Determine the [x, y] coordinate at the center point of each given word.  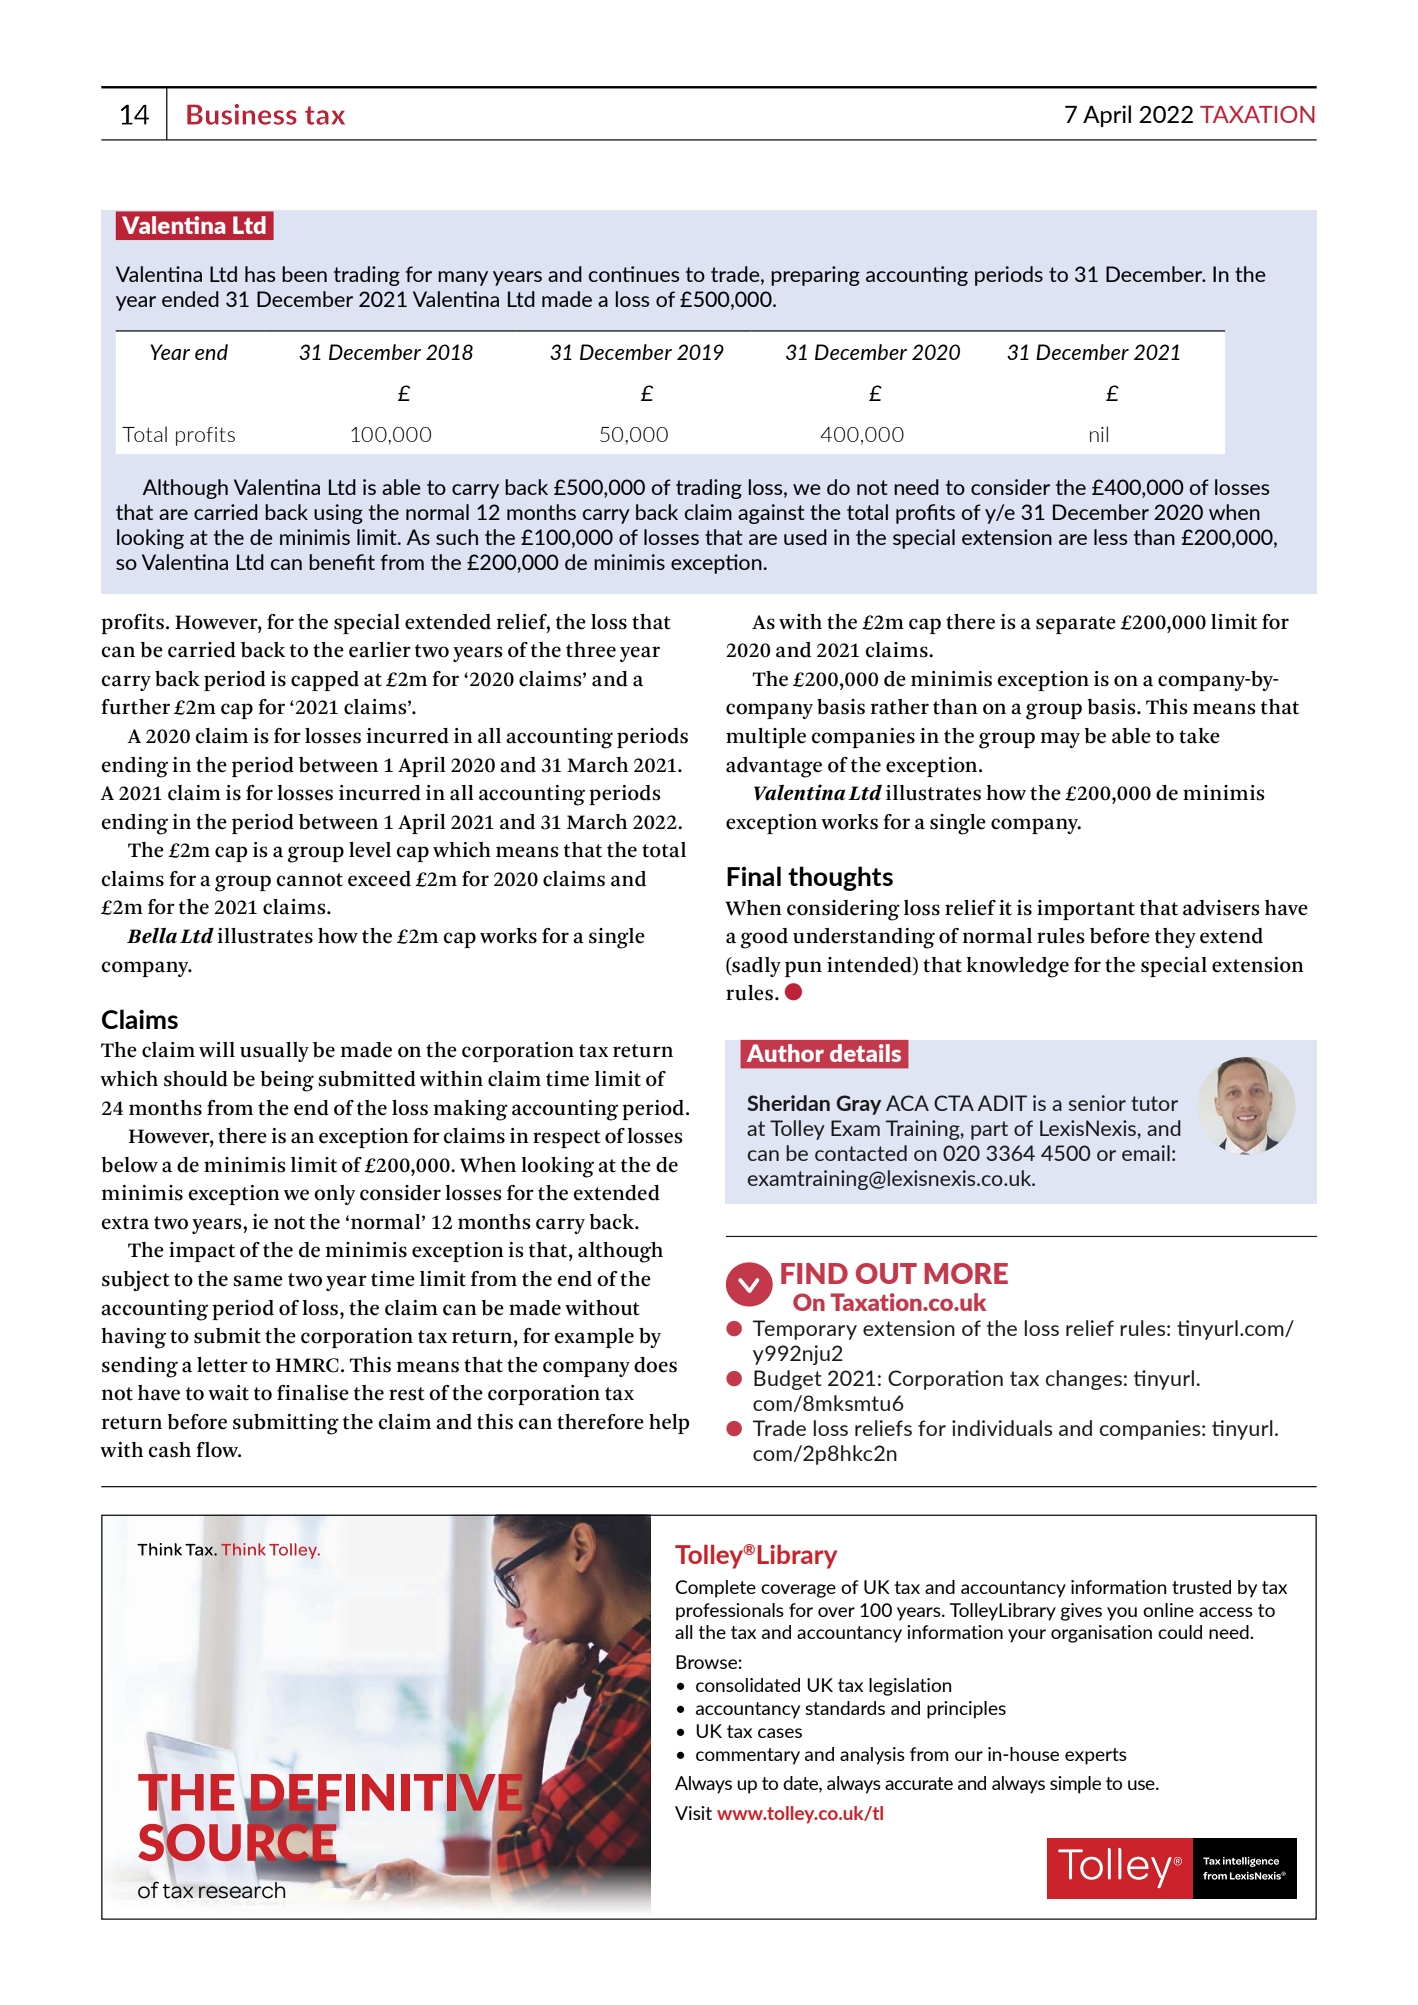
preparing [815, 276]
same [258, 1281]
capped [325, 681]
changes [1084, 1380]
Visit [693, 1813]
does [655, 1365]
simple [1075, 1785]
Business [242, 114]
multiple [766, 738]
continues [634, 274]
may [1060, 740]
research [243, 1889]
